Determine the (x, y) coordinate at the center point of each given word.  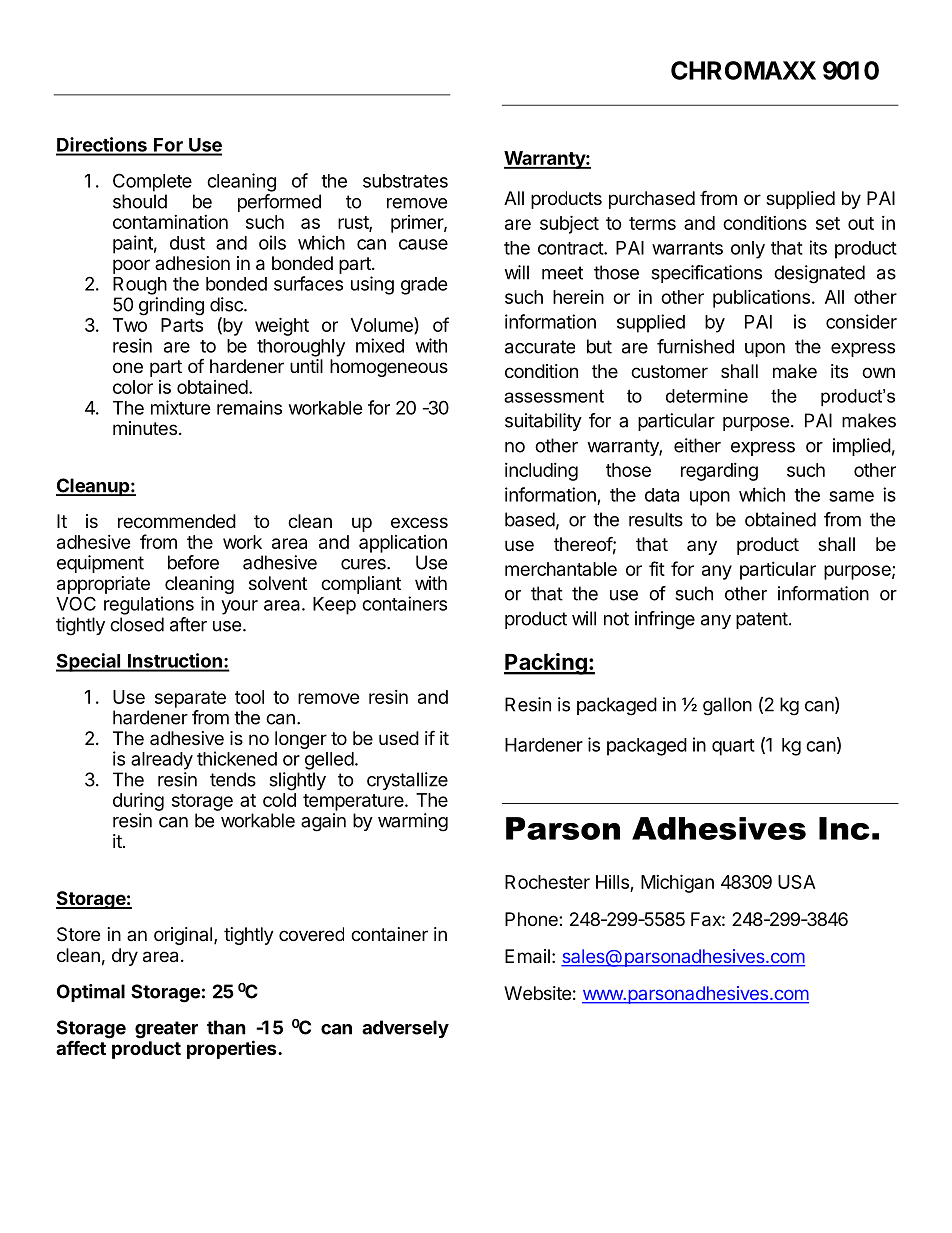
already (162, 761)
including (541, 472)
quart (733, 747)
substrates (405, 181)
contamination (170, 222)
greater (166, 1030)
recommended (177, 521)
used (399, 738)
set (828, 223)
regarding (719, 472)
